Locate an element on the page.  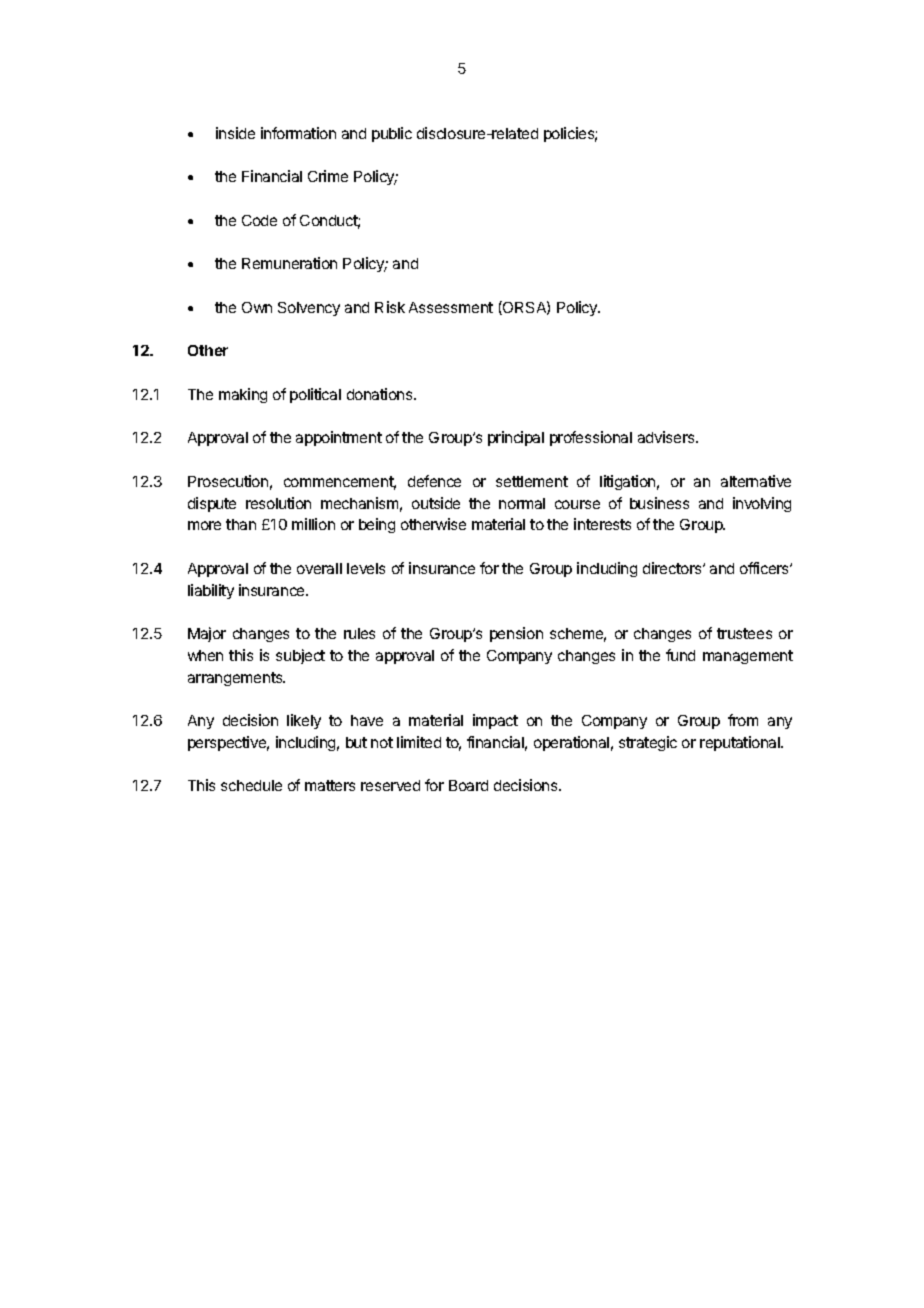
principal is located at coordinates (516, 438).
